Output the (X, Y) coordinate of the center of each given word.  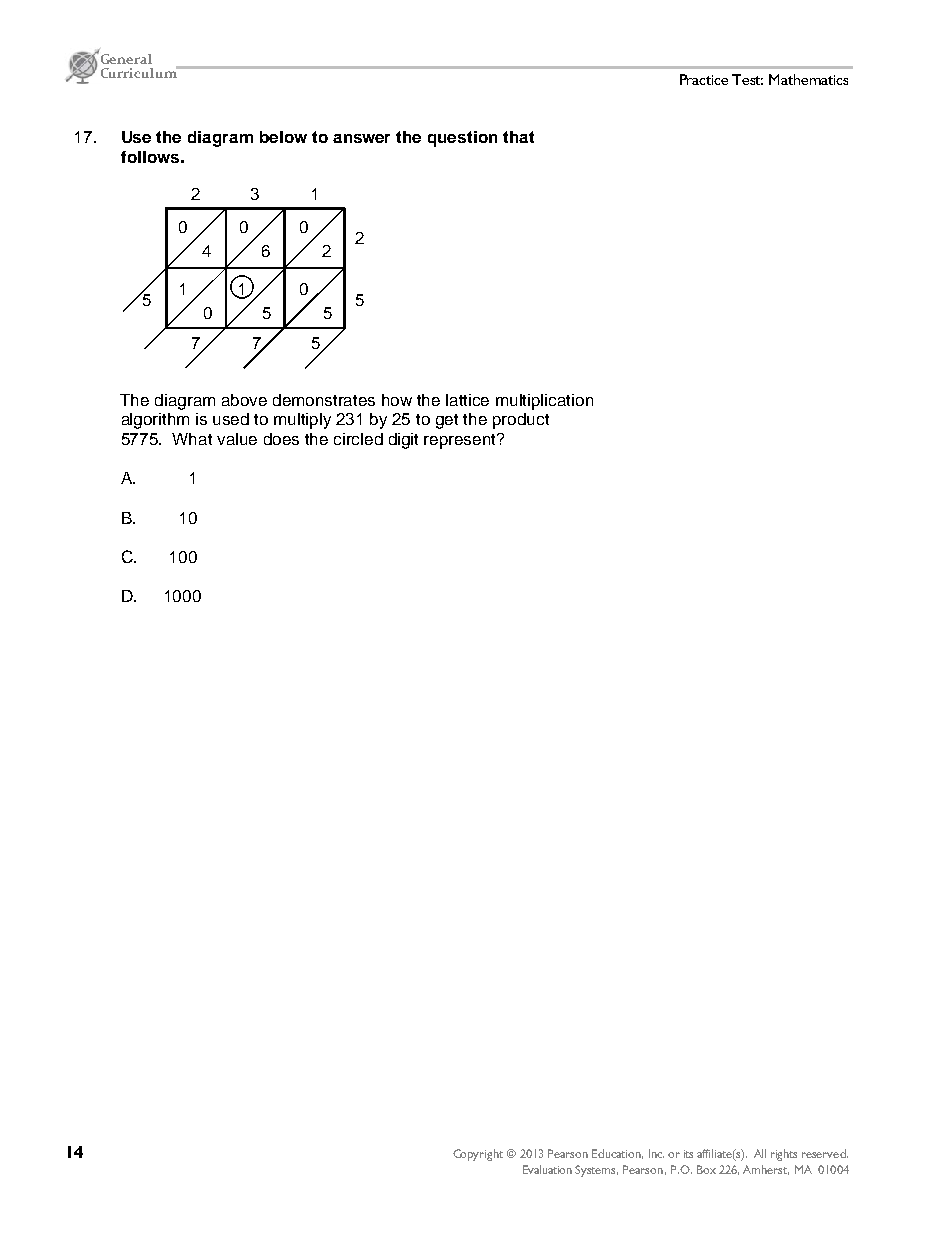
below (283, 137)
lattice (467, 400)
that (518, 137)
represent (461, 441)
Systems (596, 1171)
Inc (656, 1153)
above (244, 400)
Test (747, 79)
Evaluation (547, 1169)
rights (784, 1155)
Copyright (478, 1155)
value (237, 439)
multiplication (544, 402)
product (521, 421)
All (760, 1153)
